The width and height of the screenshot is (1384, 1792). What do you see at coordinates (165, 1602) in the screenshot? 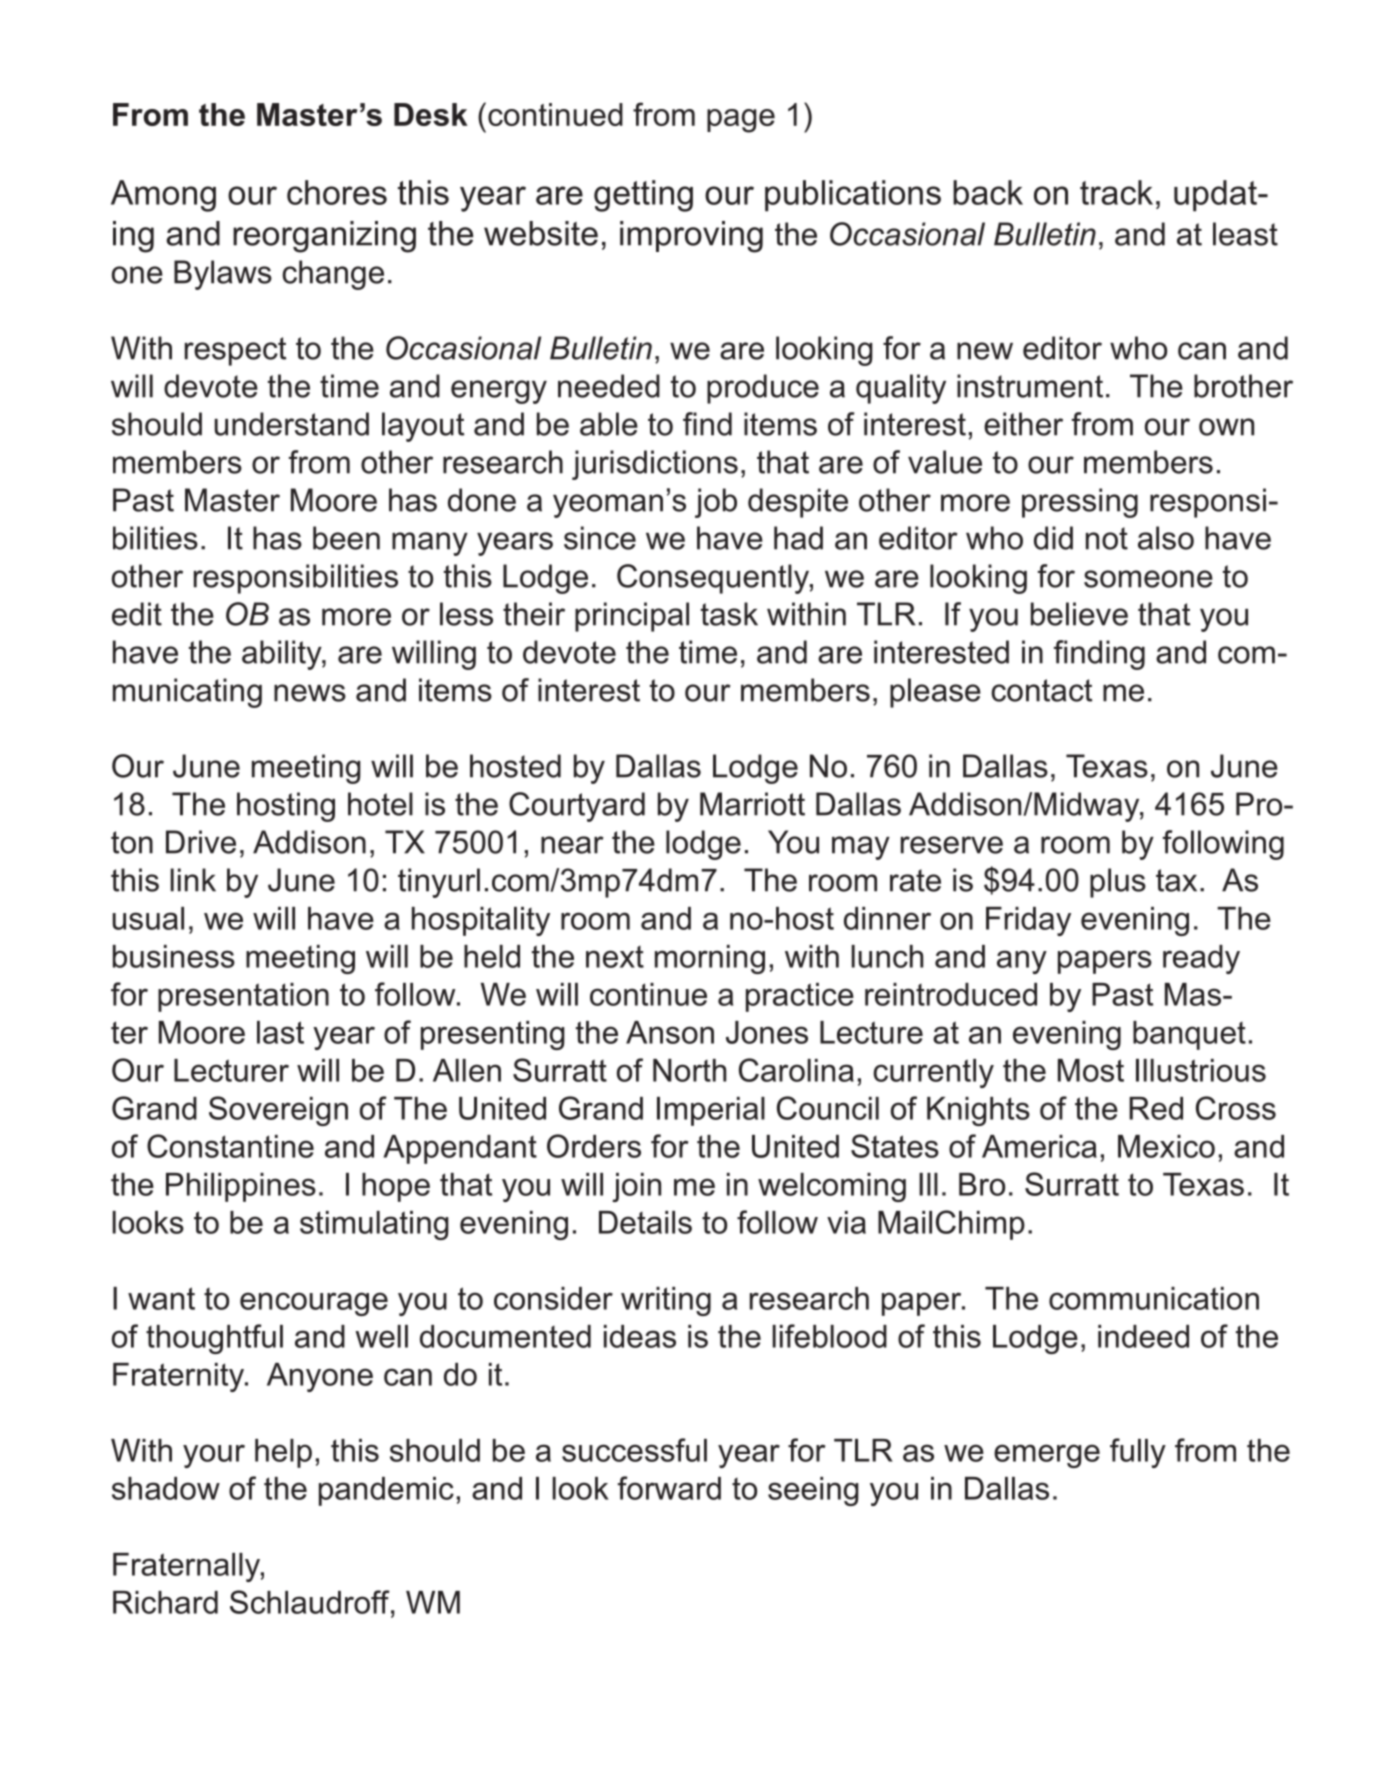
I see `Richard` at bounding box center [165, 1602].
